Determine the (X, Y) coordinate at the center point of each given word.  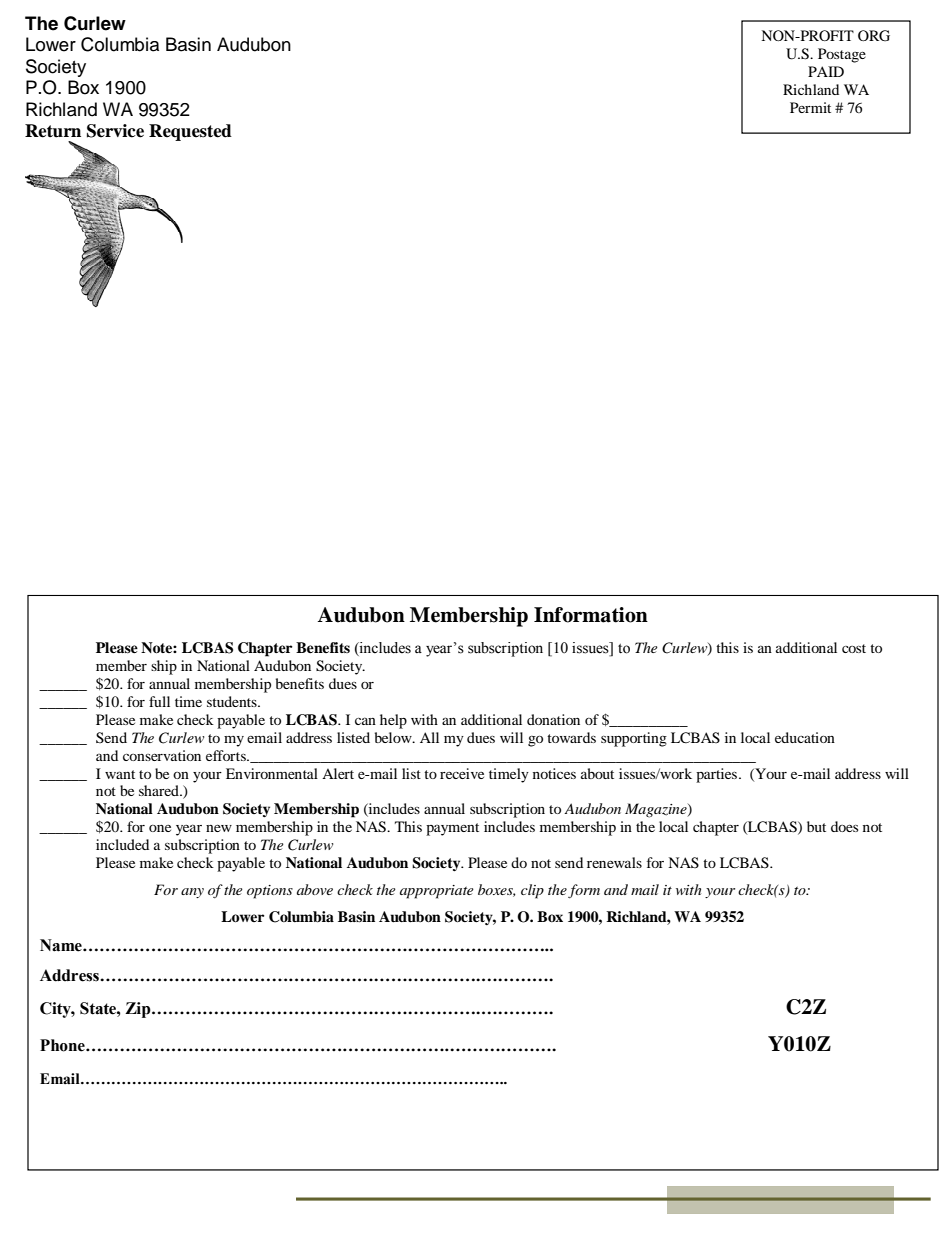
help (393, 721)
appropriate (437, 892)
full (159, 701)
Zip (139, 1010)
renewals (614, 862)
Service (115, 131)
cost (854, 648)
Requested (190, 132)
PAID (826, 71)
